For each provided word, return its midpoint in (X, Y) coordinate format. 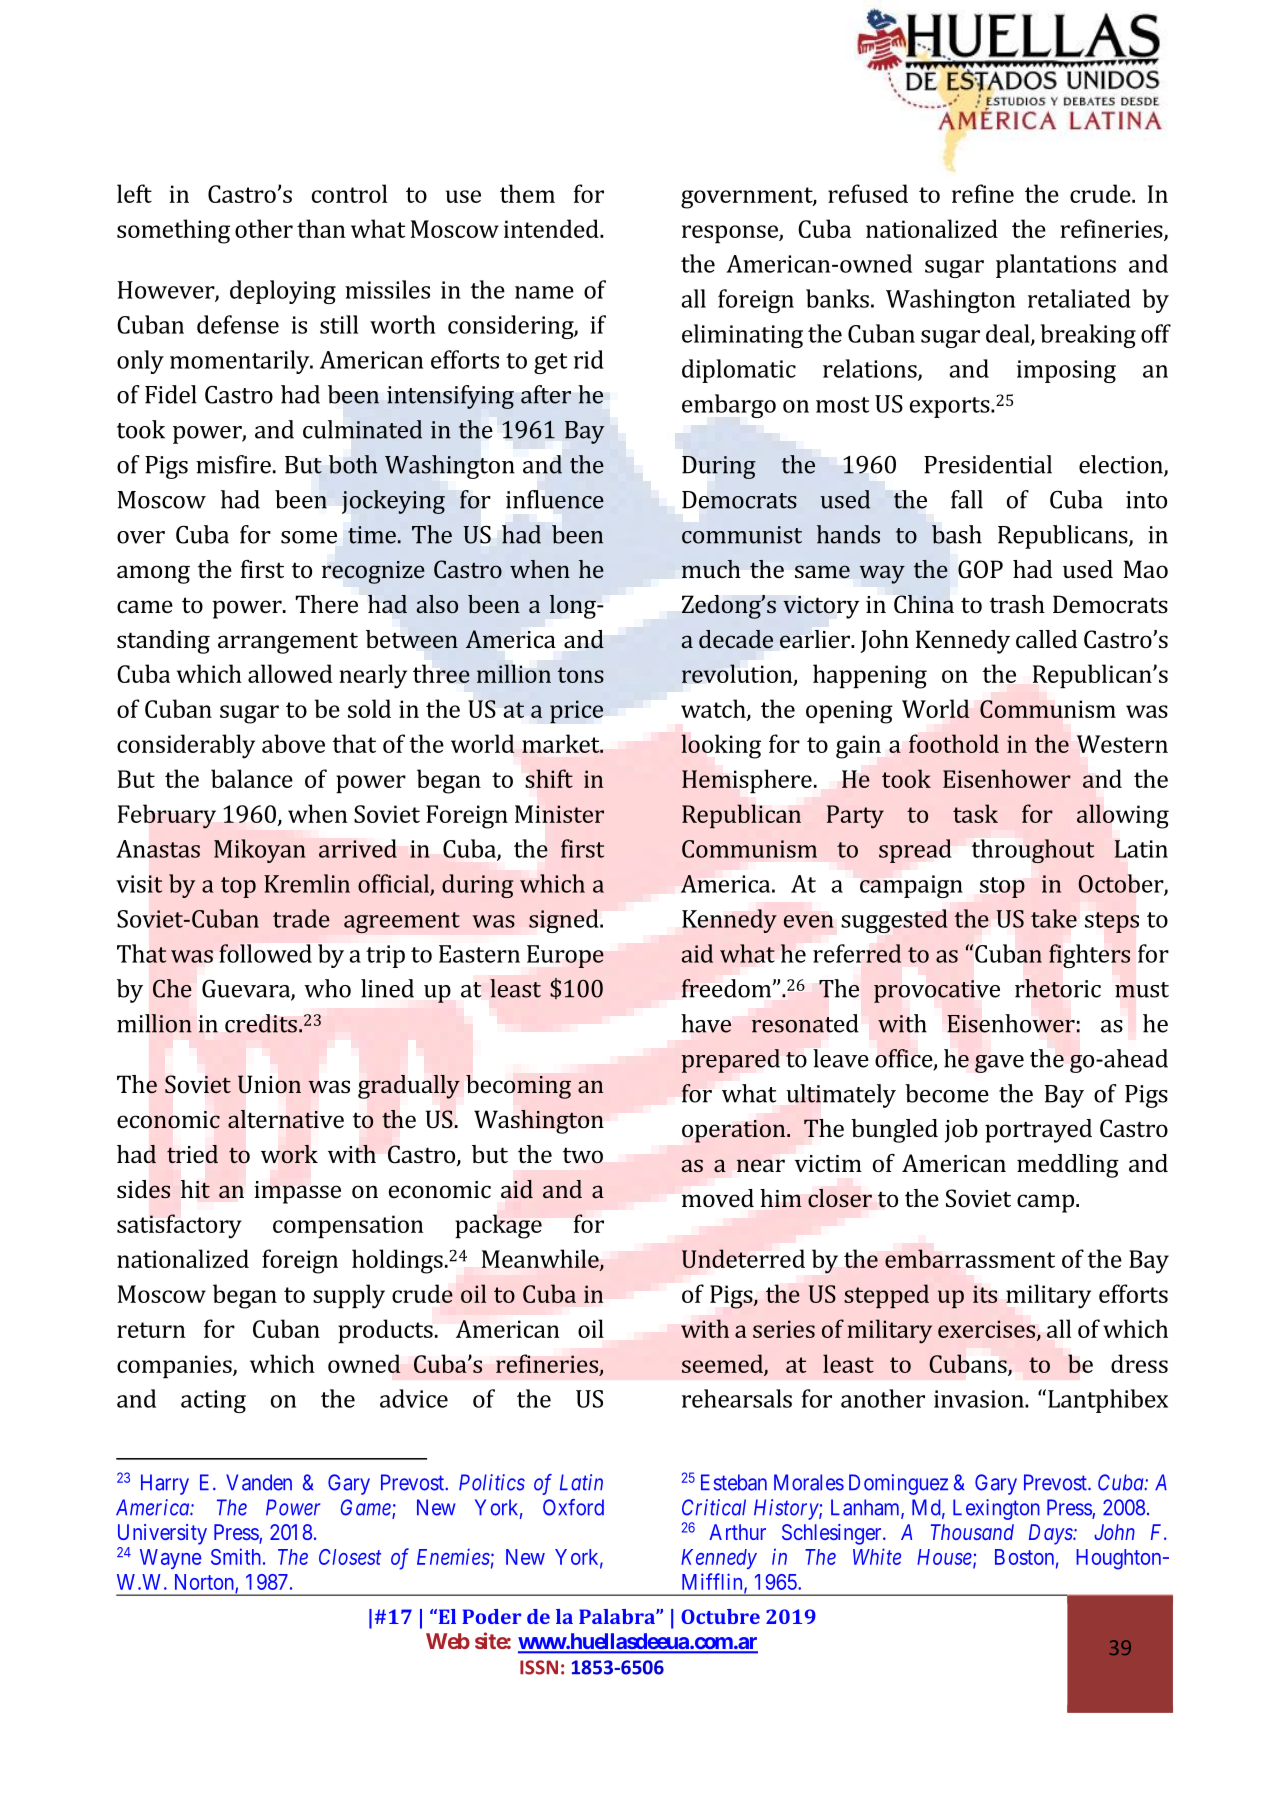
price (576, 712)
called (1046, 639)
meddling (1068, 1166)
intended (552, 228)
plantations (1056, 266)
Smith (236, 1556)
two (583, 1155)
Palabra (618, 1616)
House (945, 1558)
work (289, 1154)
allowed (290, 673)
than (321, 228)
